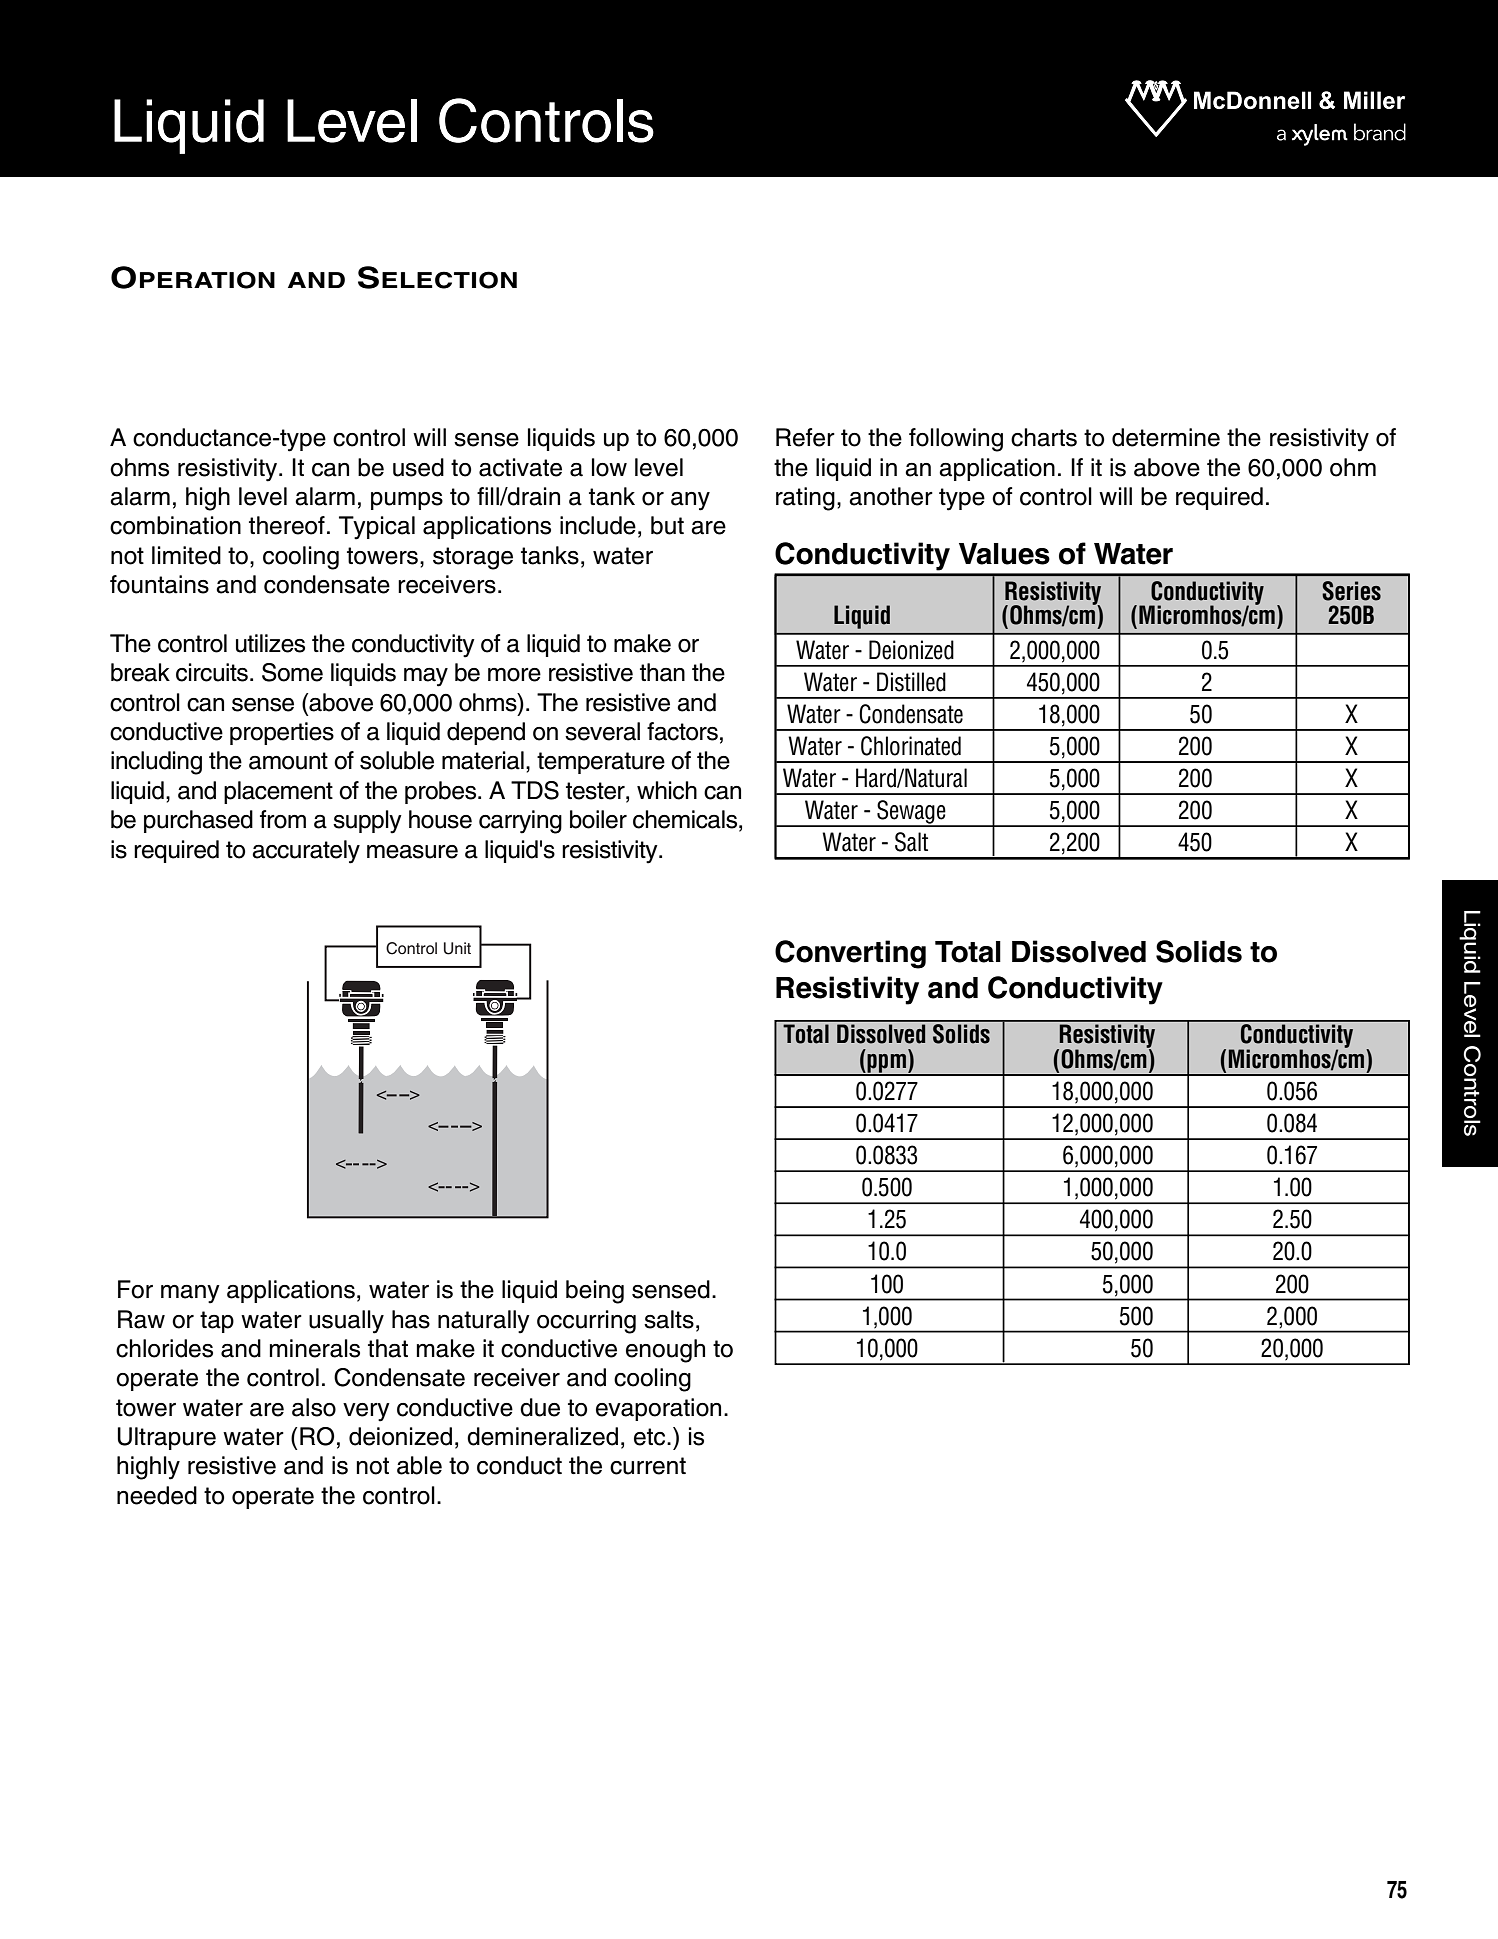  I want to click on Unit, so click(457, 948).
